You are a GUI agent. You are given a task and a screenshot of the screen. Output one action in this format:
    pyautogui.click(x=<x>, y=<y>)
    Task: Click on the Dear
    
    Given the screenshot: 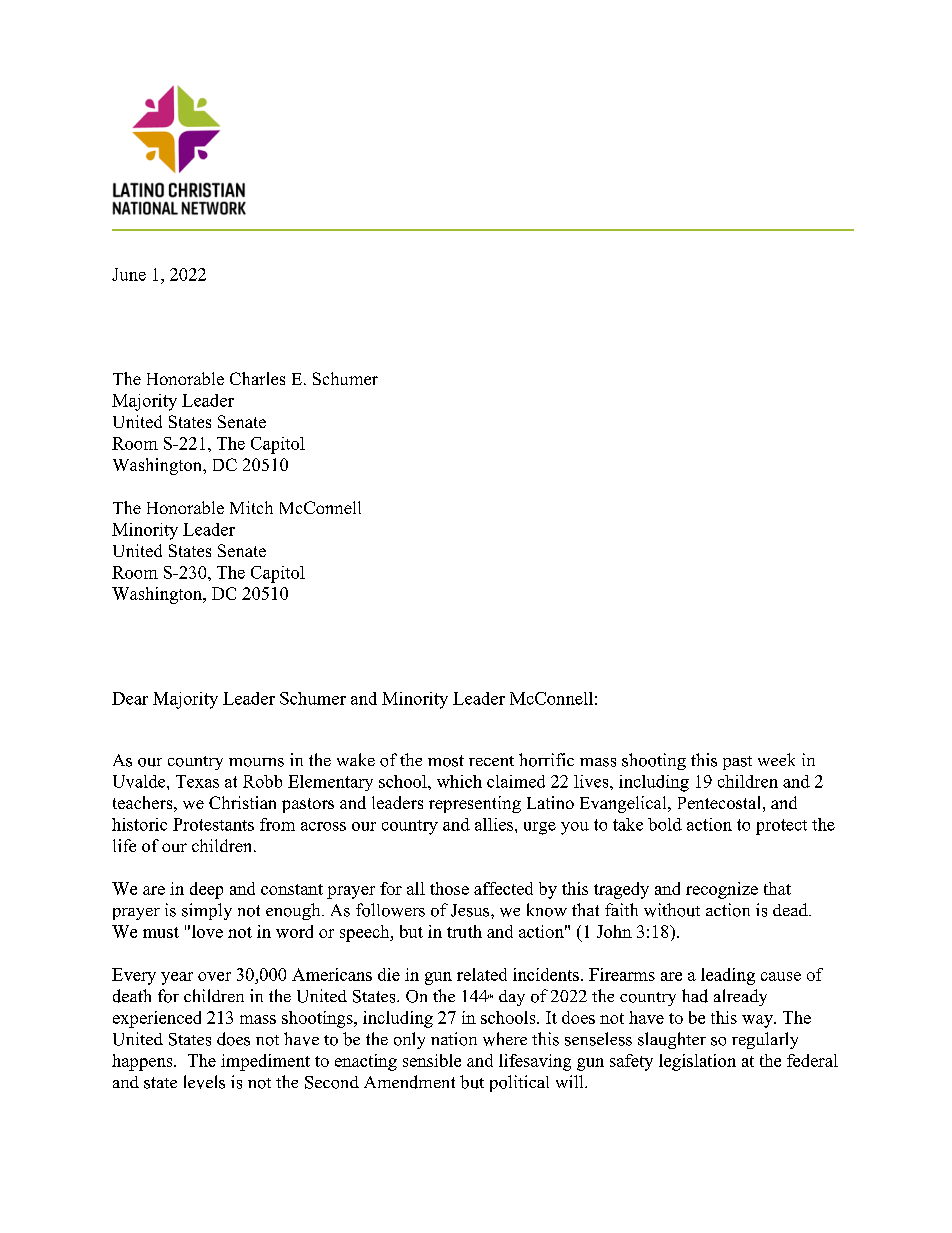 What is the action you would take?
    pyautogui.click(x=130, y=698)
